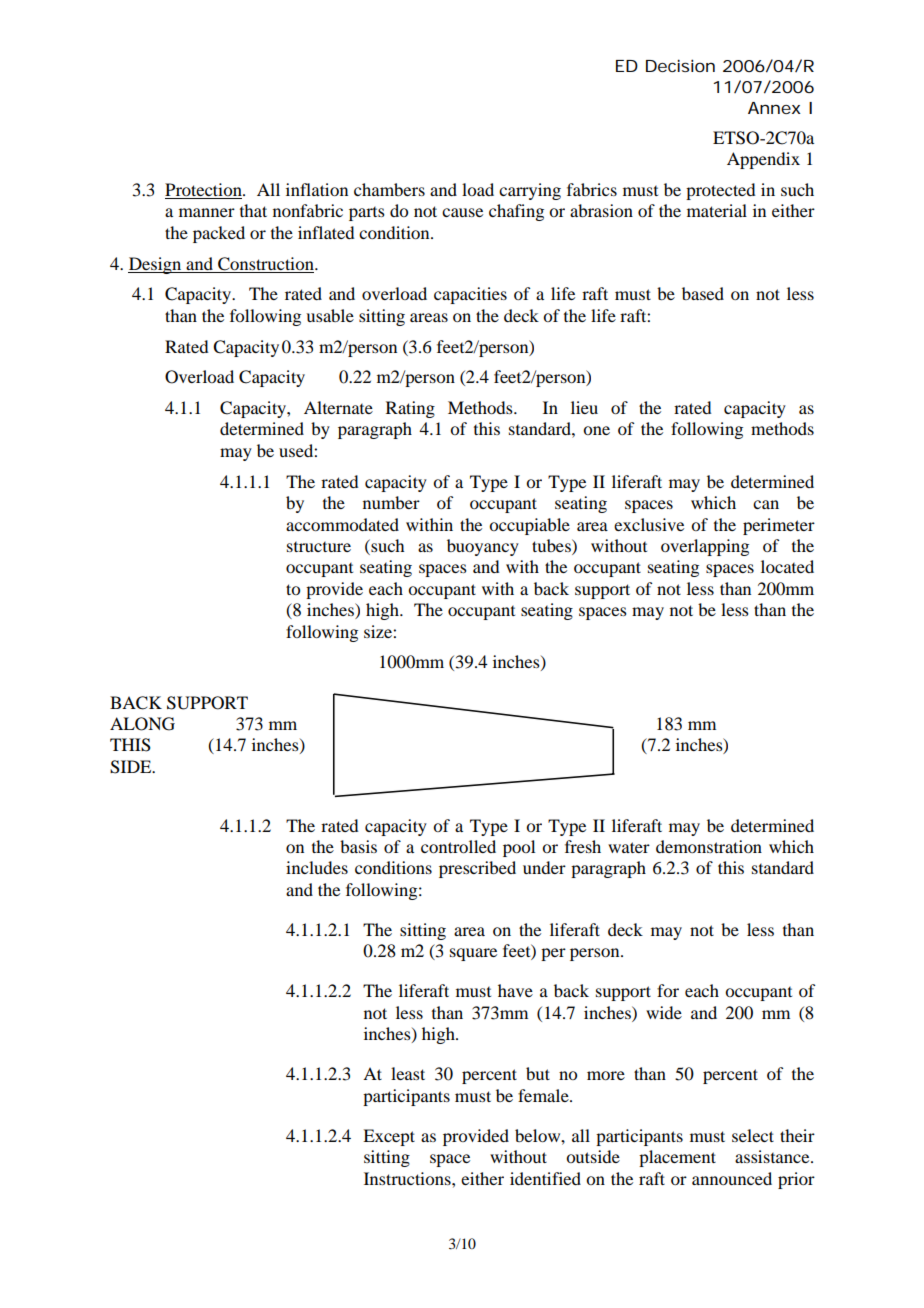 The height and width of the screenshot is (1308, 924). I want to click on structure, so click(319, 547).
